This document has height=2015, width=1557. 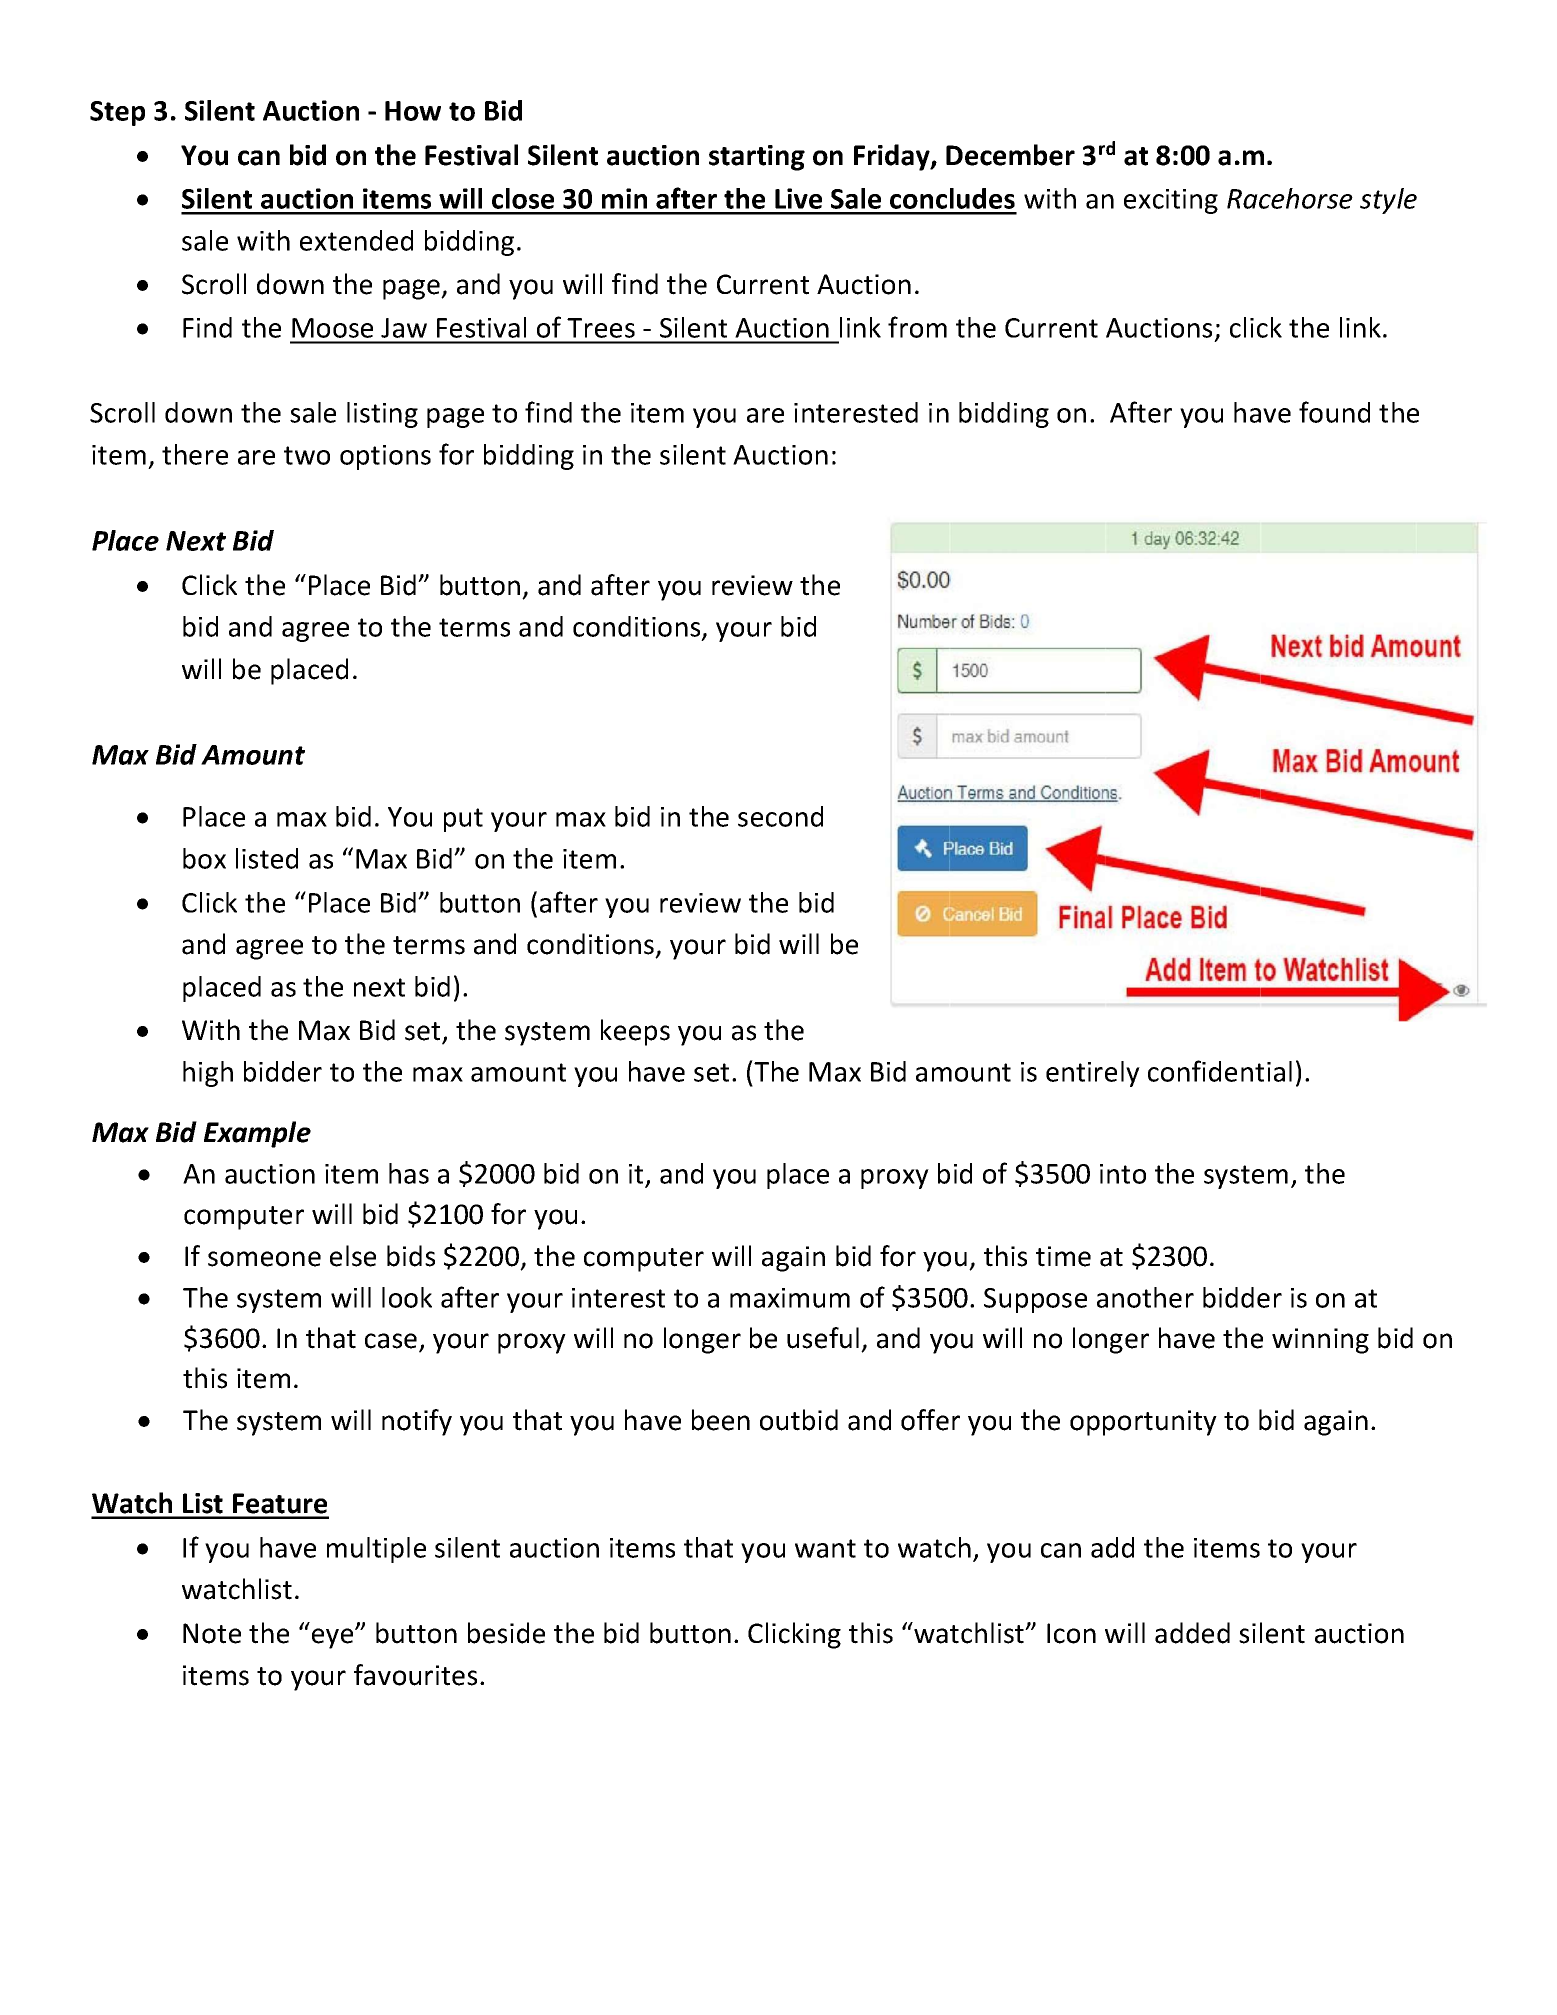 What do you see at coordinates (1220, 1071) in the document?
I see `confidential` at bounding box center [1220, 1071].
